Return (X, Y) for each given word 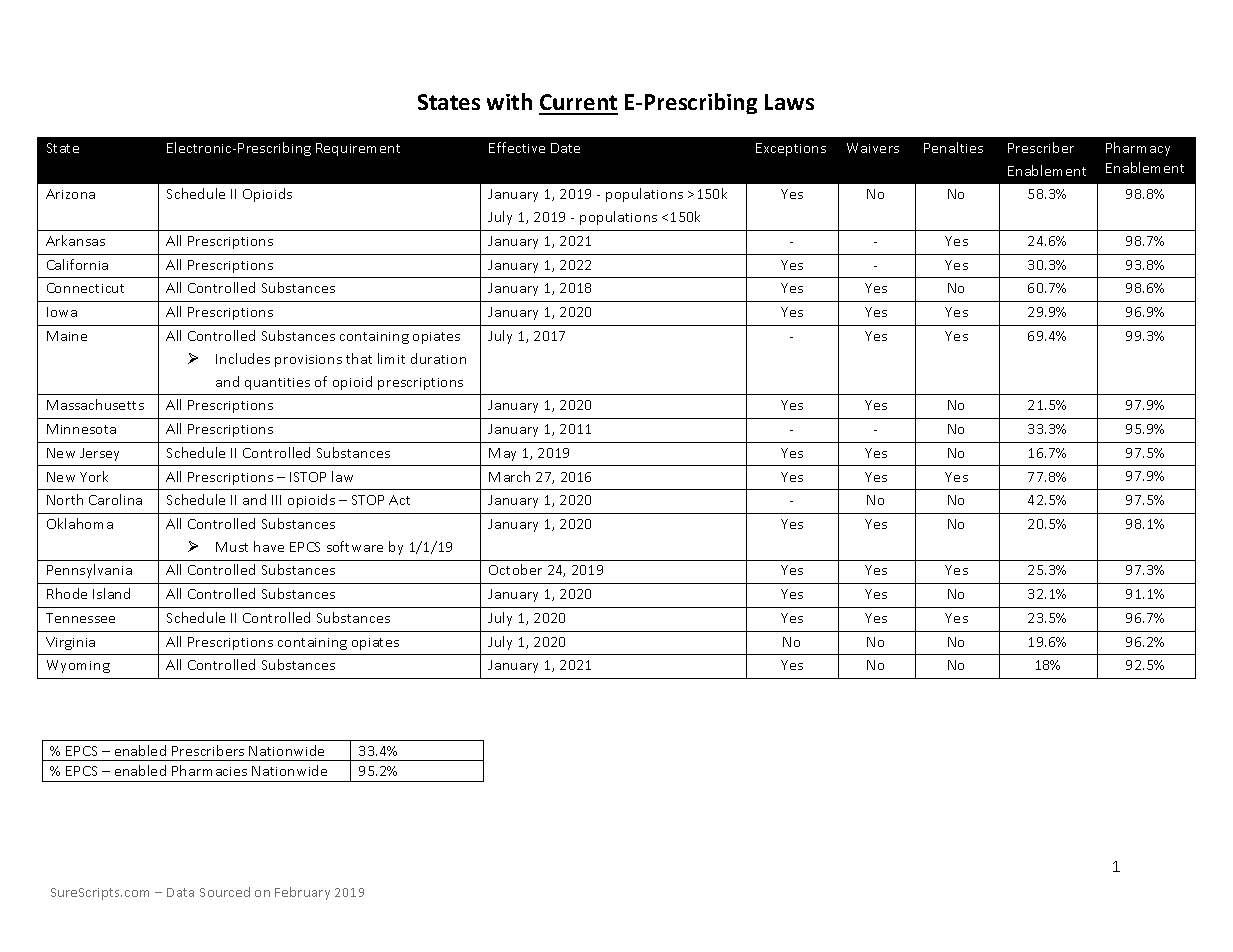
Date (565, 148)
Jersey (99, 454)
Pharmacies (209, 770)
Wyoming (78, 666)
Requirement (358, 149)
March (509, 476)
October (515, 569)
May (502, 454)
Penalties (953, 147)
